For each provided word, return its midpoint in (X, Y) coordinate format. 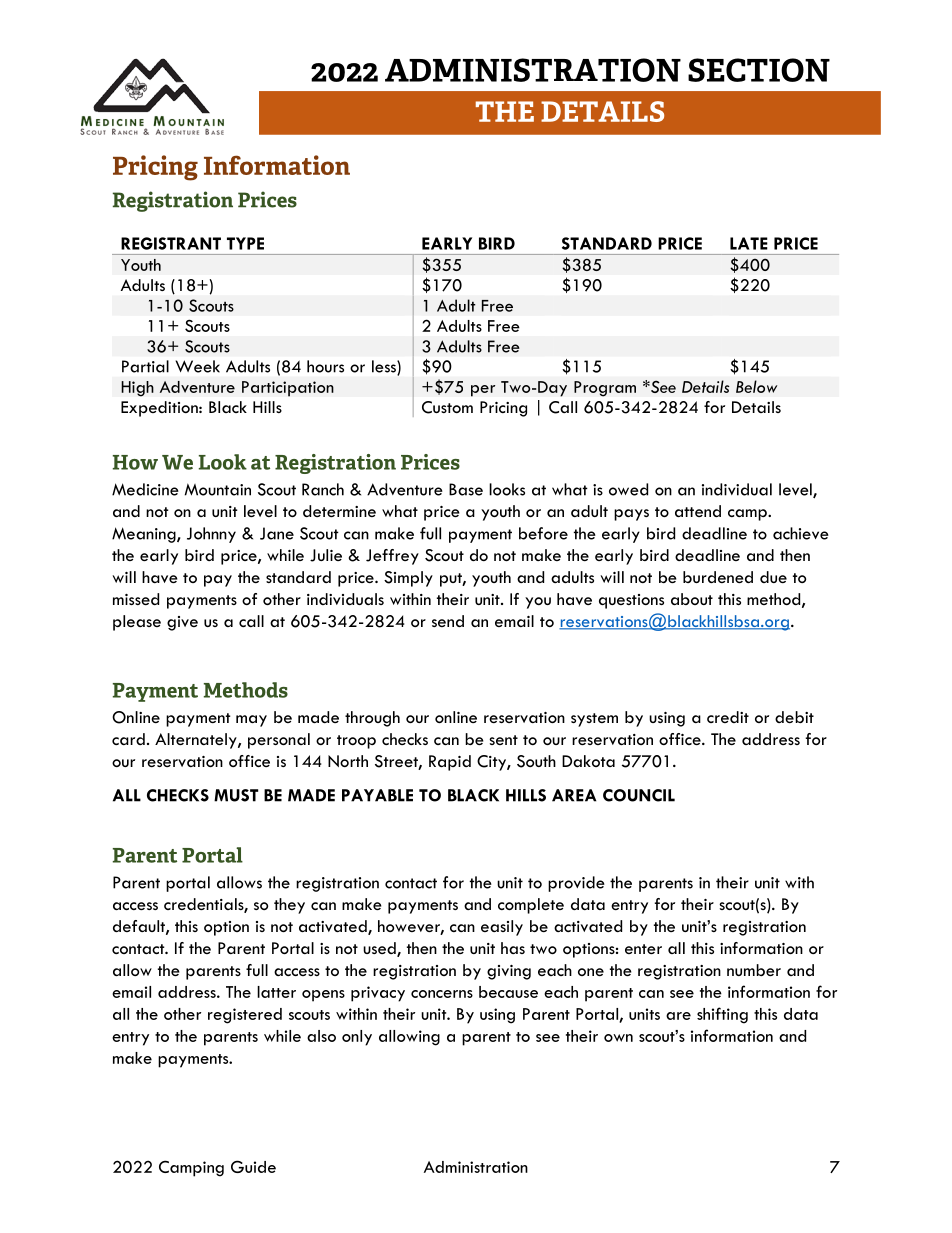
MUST (236, 795)
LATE (749, 243)
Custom (447, 407)
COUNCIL (639, 795)
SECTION (759, 70)
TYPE (245, 243)
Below (756, 386)
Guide (253, 1166)
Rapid (450, 763)
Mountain (218, 489)
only (357, 1038)
